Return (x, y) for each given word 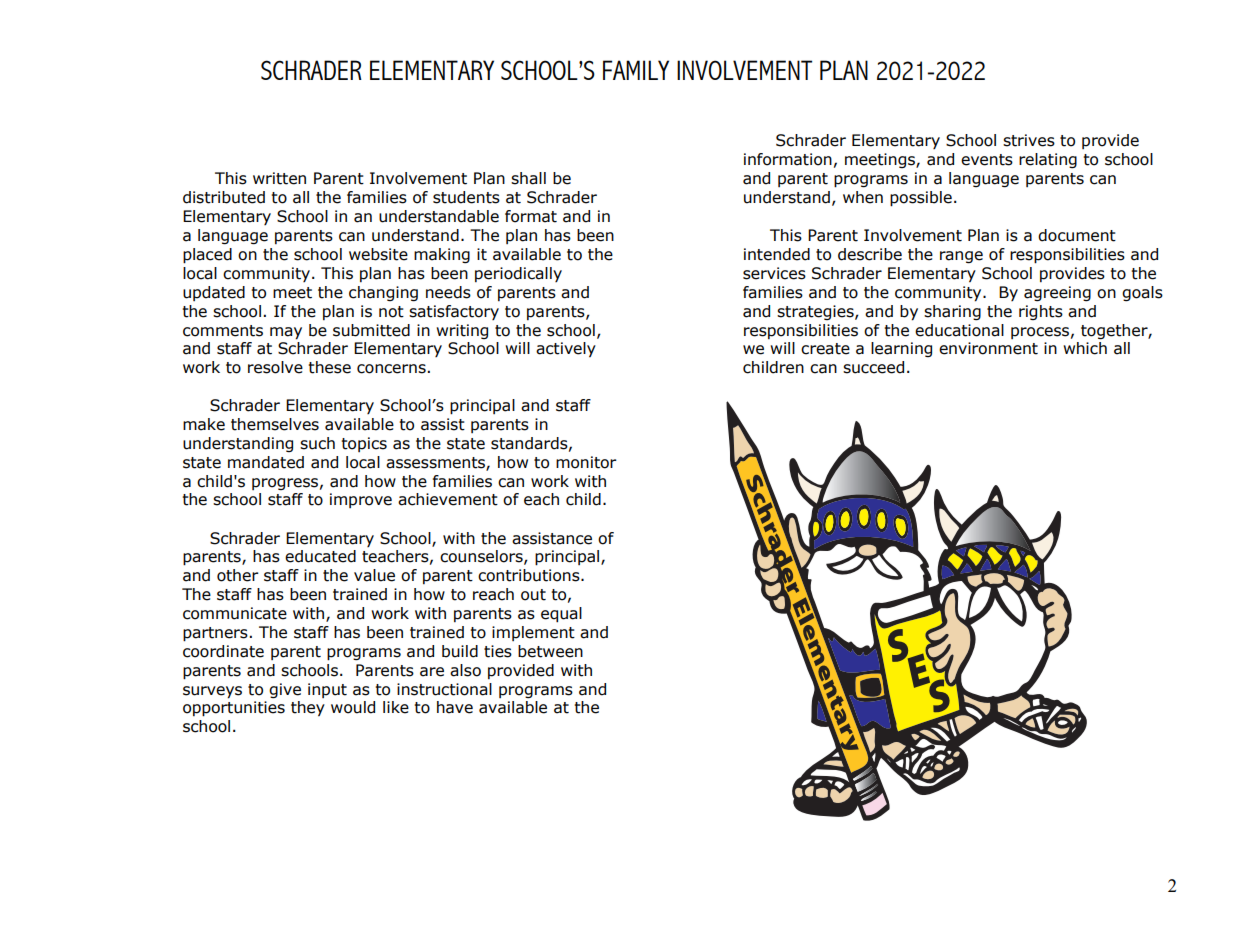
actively (566, 350)
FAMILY (636, 70)
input (327, 690)
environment (988, 348)
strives (1029, 140)
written (279, 178)
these (330, 367)
